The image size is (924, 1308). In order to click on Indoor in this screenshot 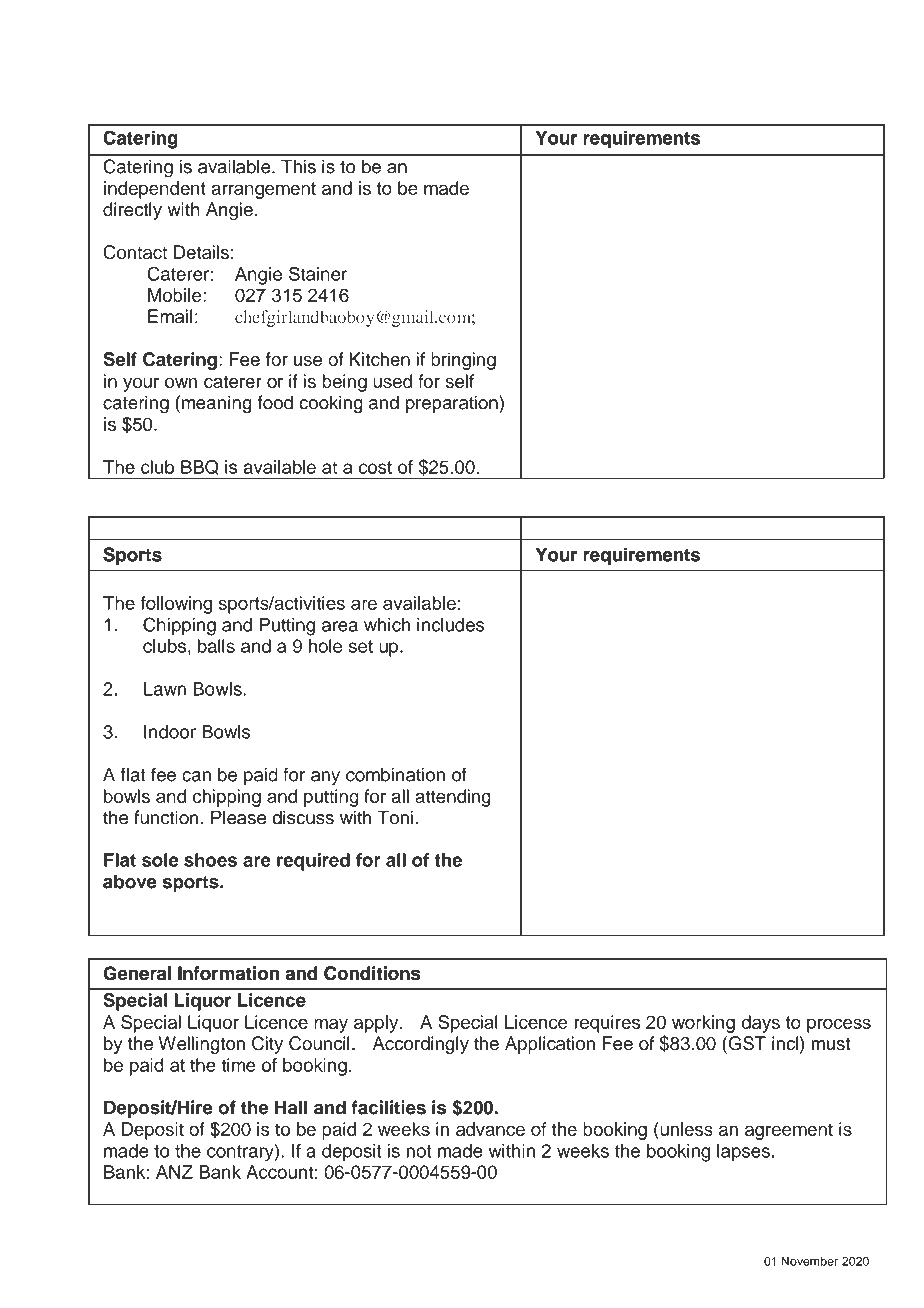, I will do `click(170, 732)`.
